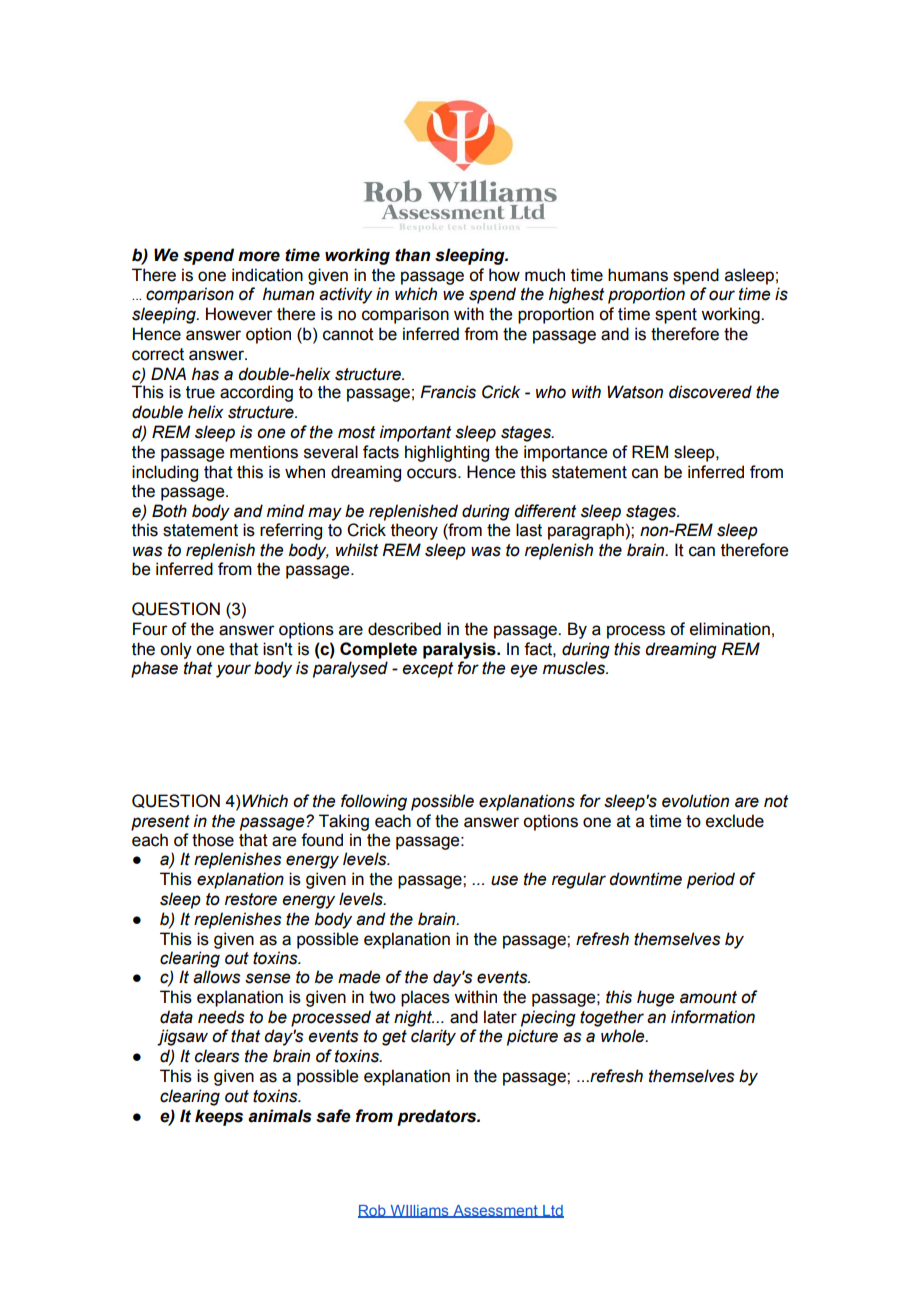 The width and height of the screenshot is (924, 1308). I want to click on your, so click(233, 671).
